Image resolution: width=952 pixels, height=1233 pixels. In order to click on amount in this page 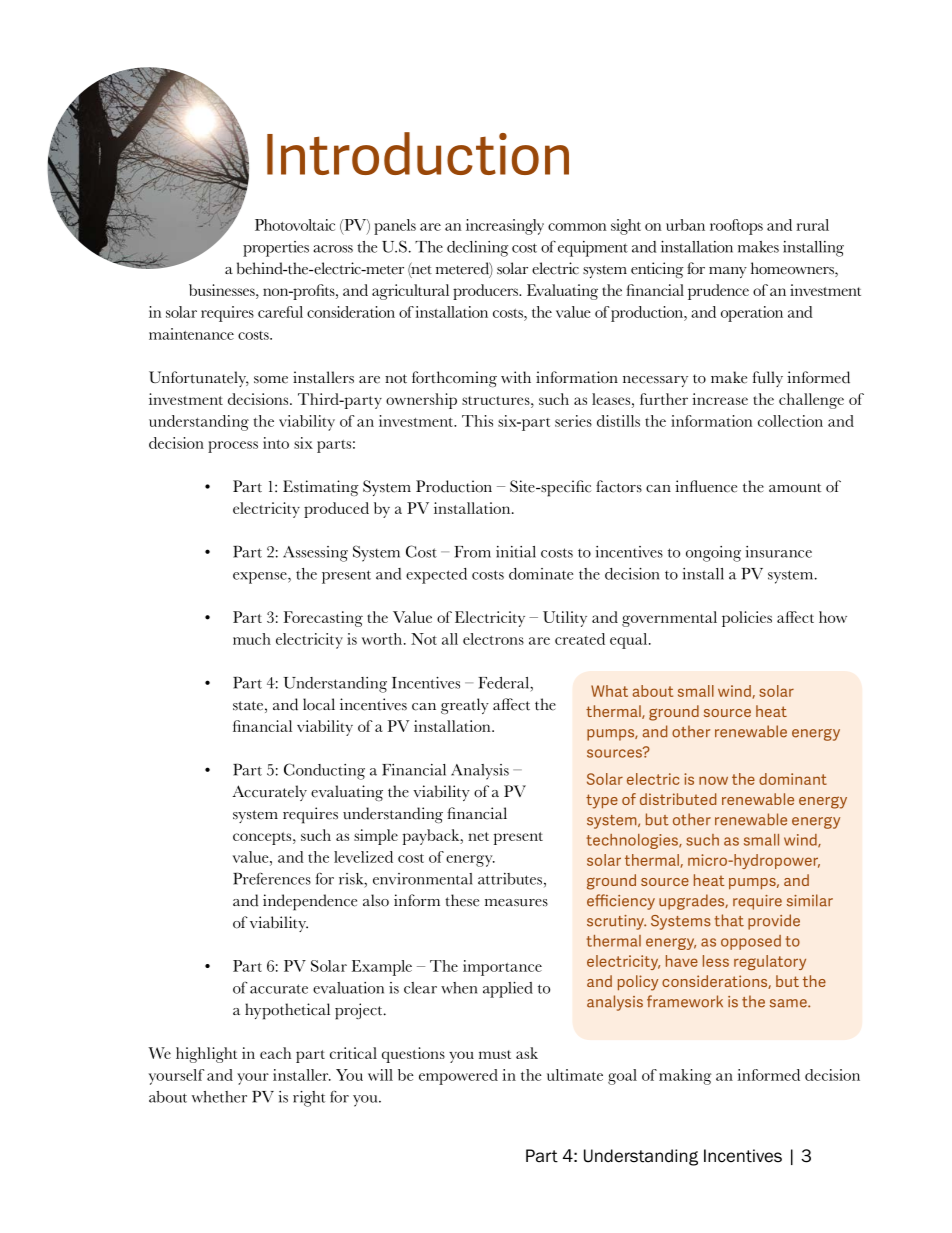, I will do `click(795, 488)`.
